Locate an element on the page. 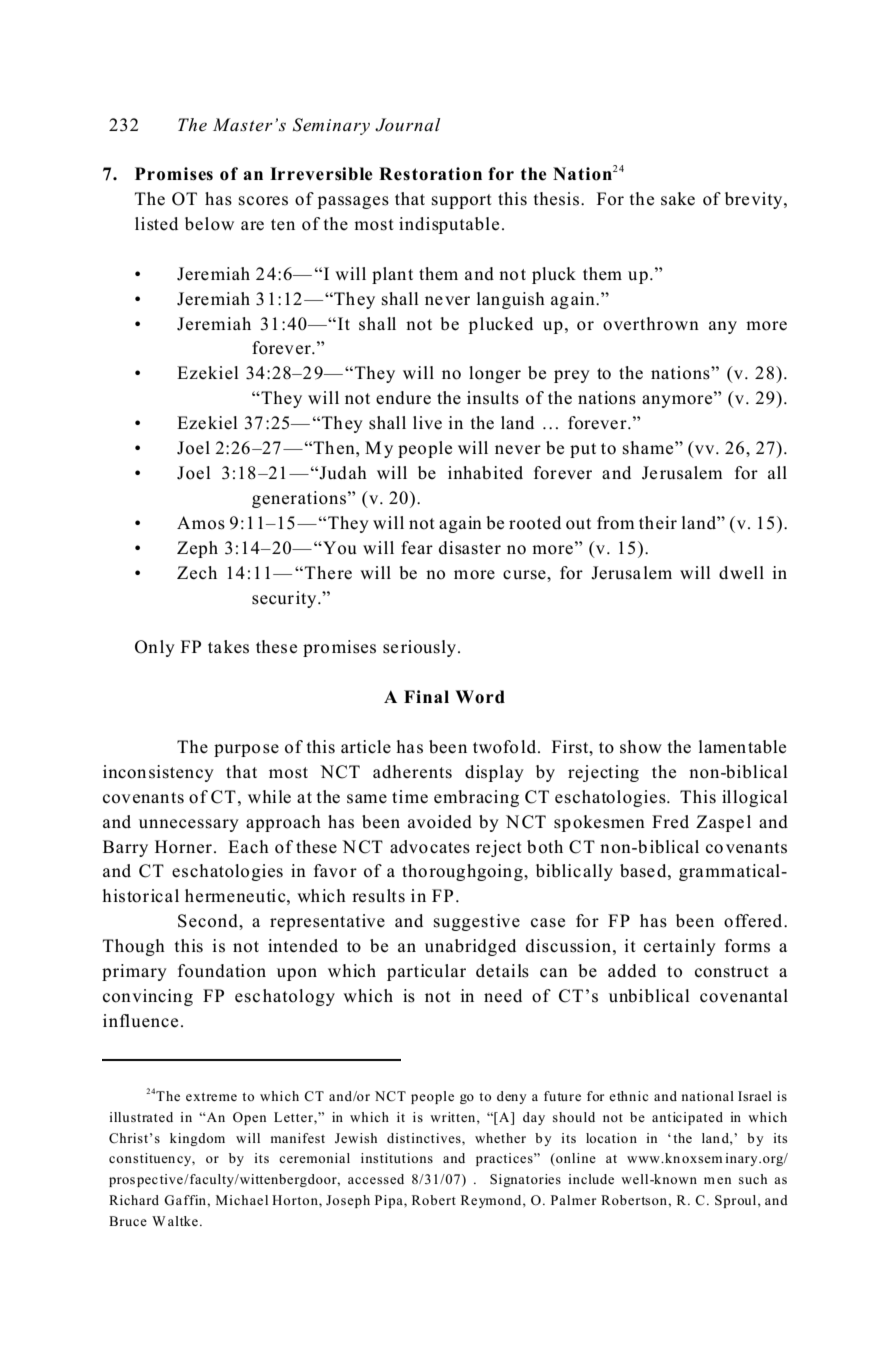  sake is located at coordinates (678, 199).
